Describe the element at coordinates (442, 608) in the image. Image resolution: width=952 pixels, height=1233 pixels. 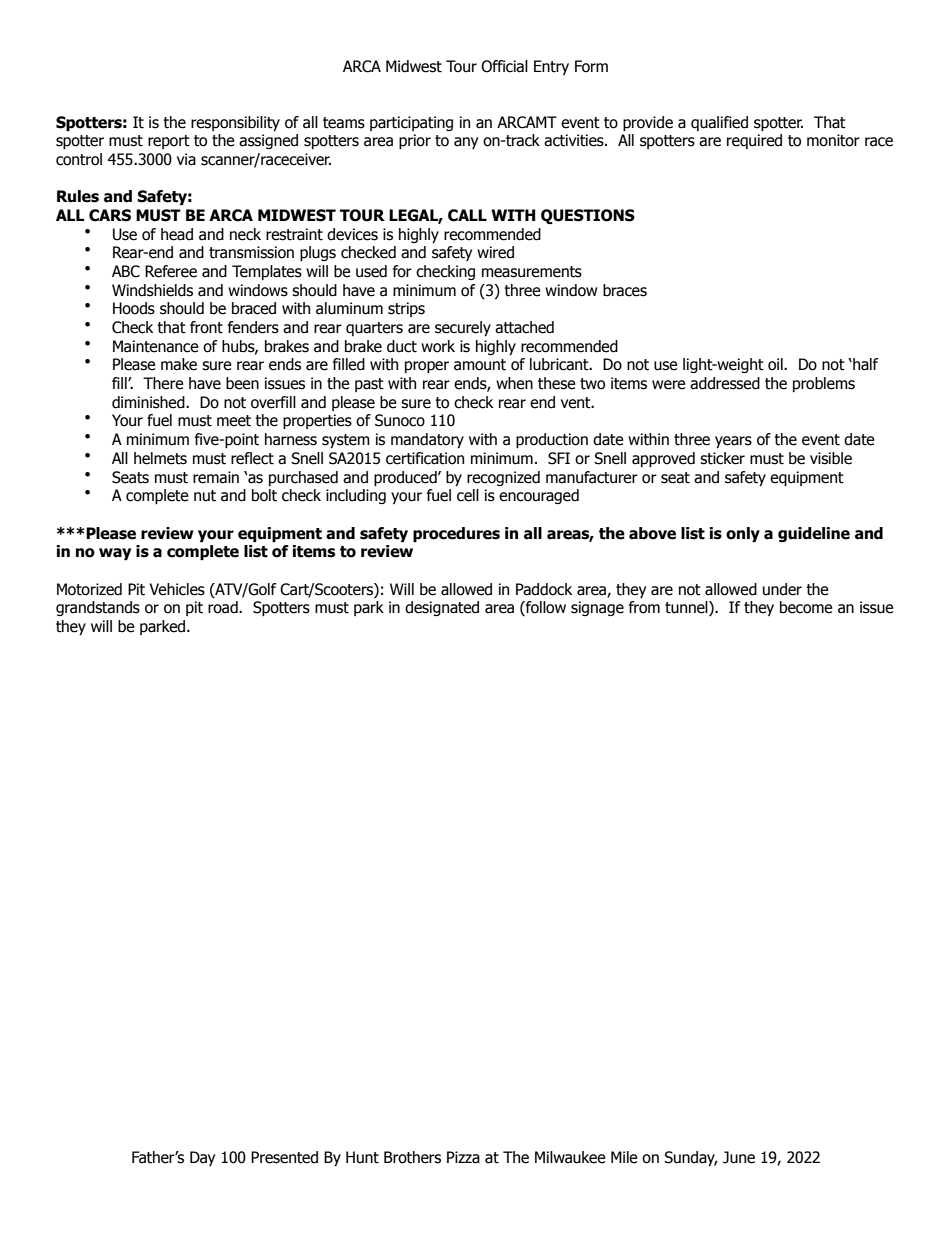
I see `designated` at that location.
